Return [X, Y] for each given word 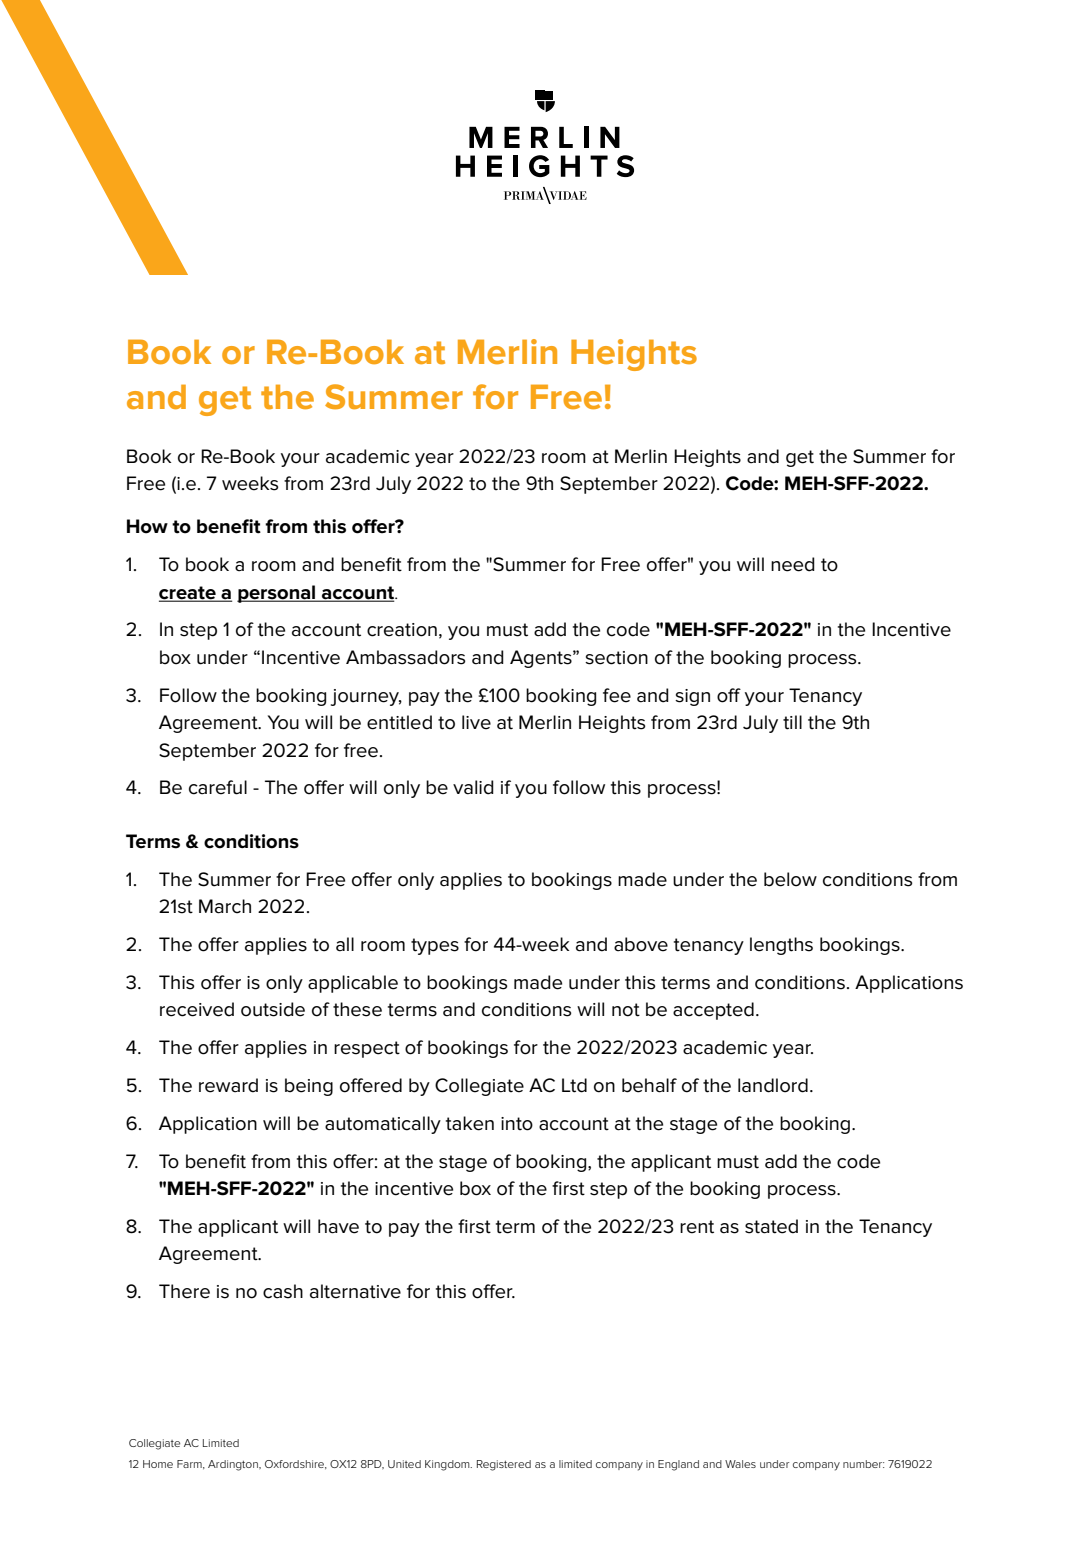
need [793, 564]
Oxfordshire [296, 1464]
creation [402, 630]
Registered [504, 1465]
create [188, 593]
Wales [740, 1464]
